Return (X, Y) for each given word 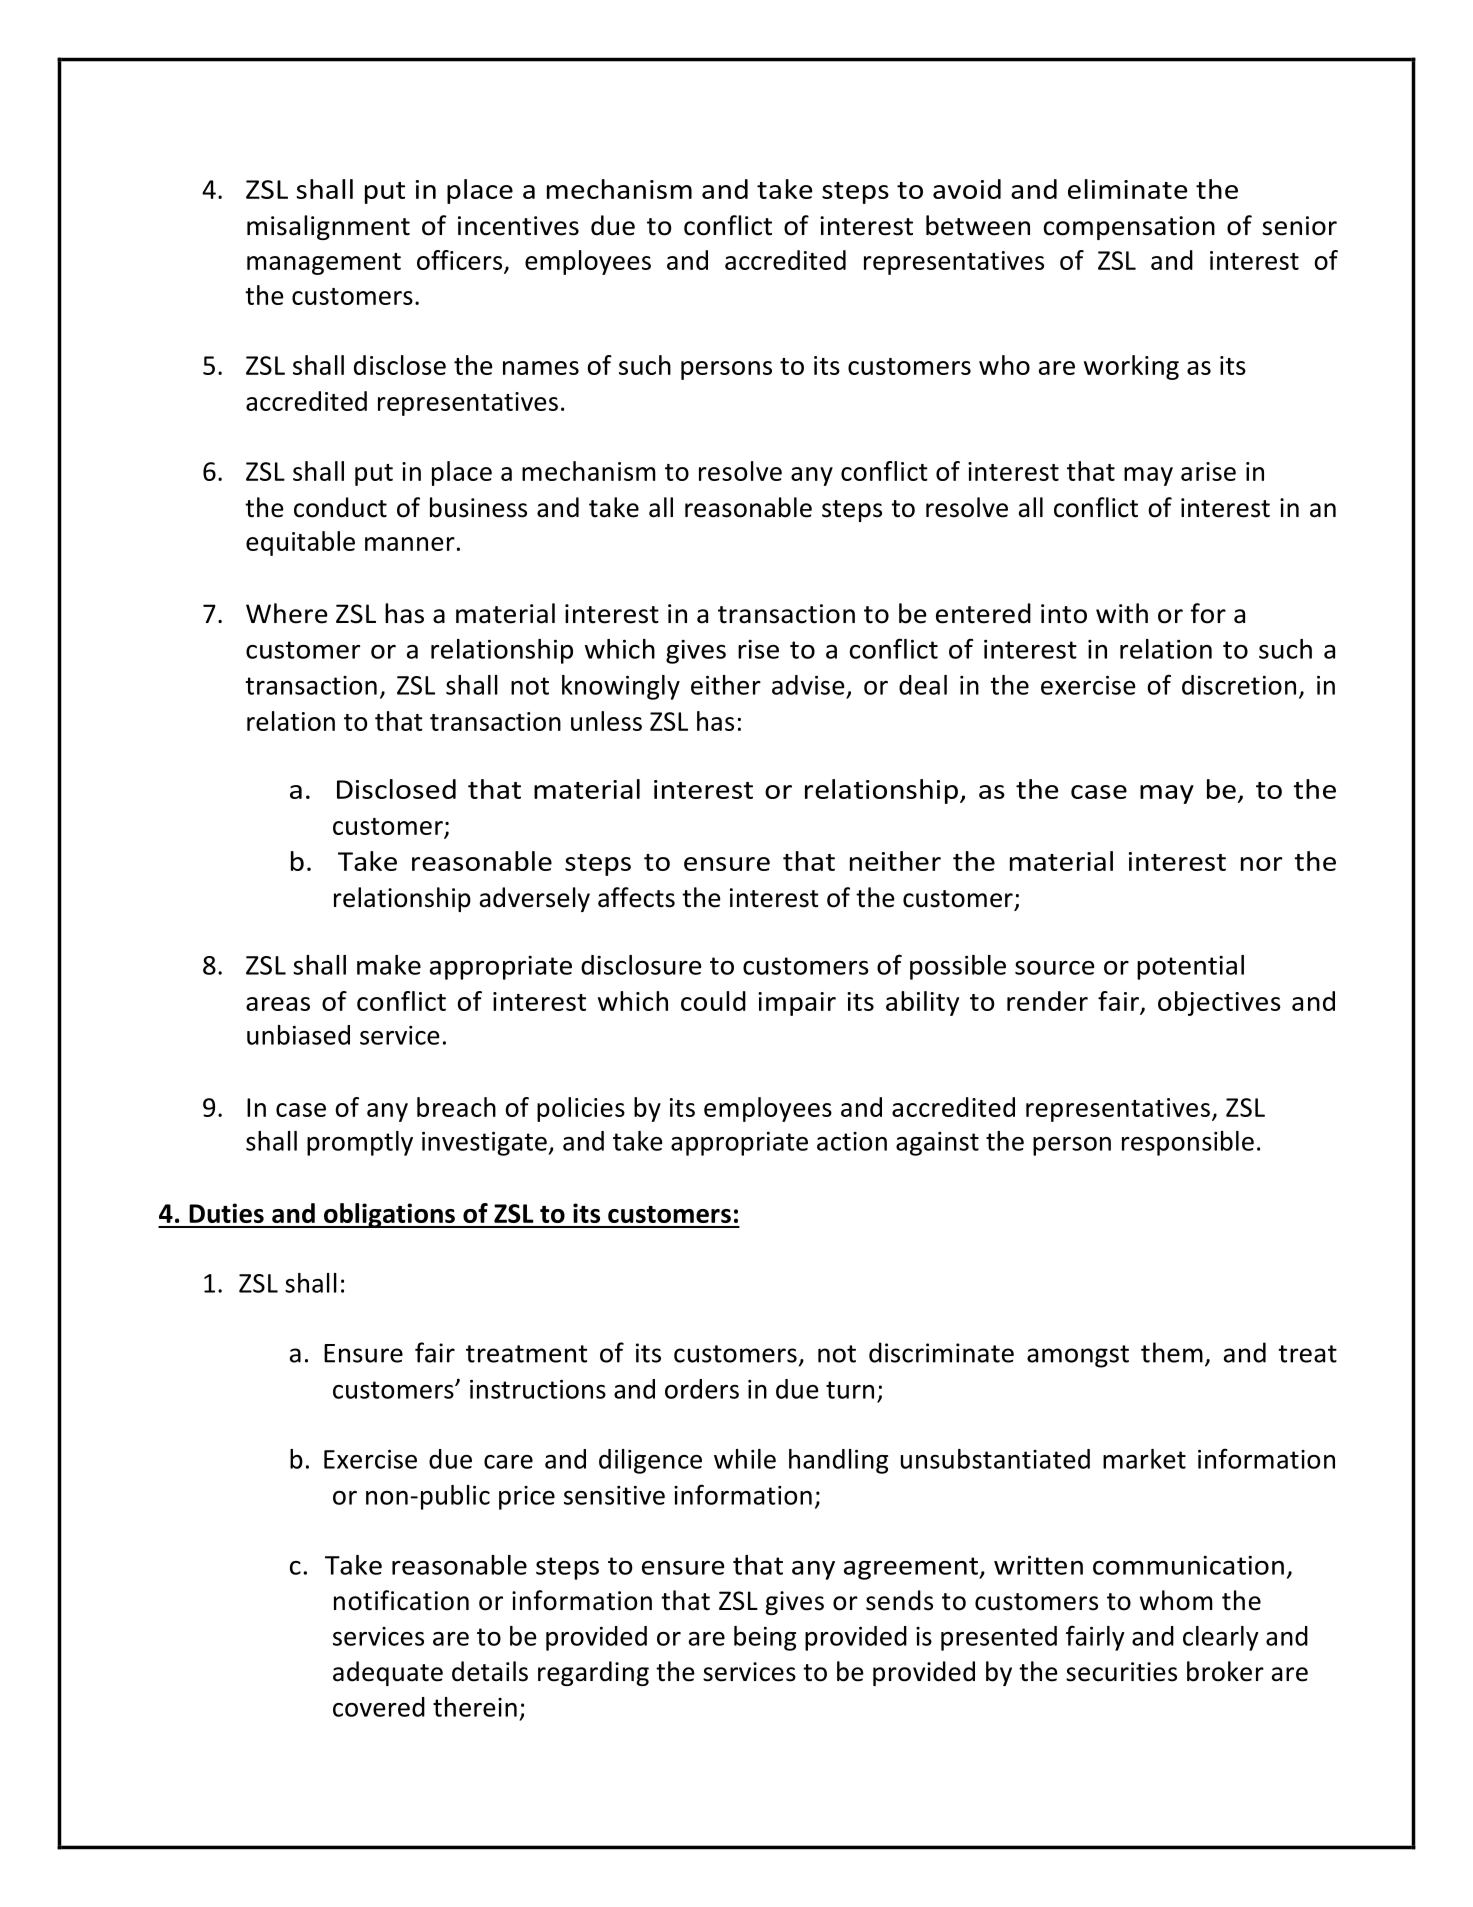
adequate (388, 1673)
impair (797, 1004)
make (389, 965)
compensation (1129, 228)
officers (459, 260)
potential (1190, 967)
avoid (967, 189)
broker (1225, 1671)
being (765, 1638)
